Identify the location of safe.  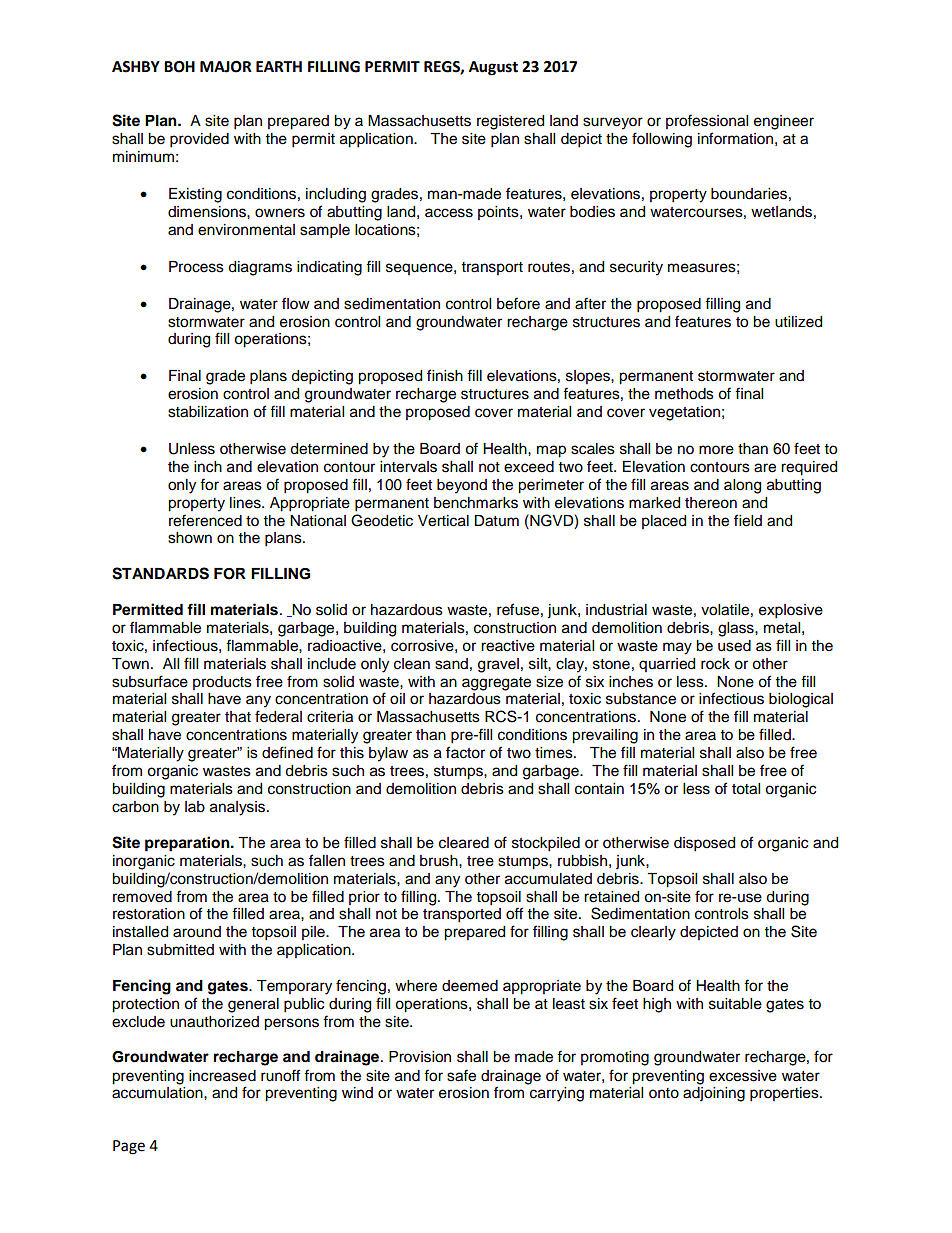
(461, 1075).
